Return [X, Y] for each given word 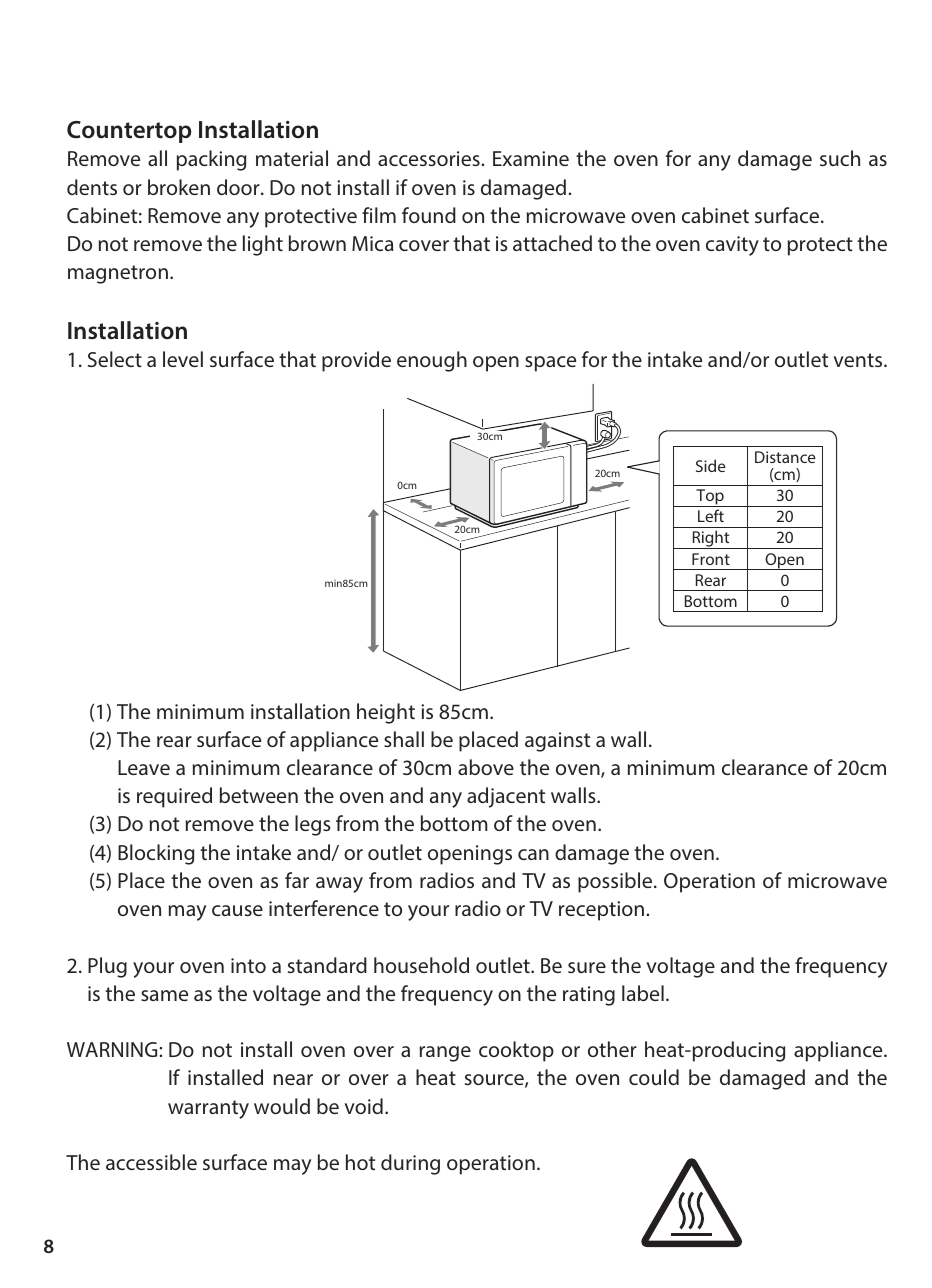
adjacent [506, 797]
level [183, 359]
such [840, 158]
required [174, 797]
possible [615, 882]
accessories [430, 158]
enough [432, 361]
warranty [208, 1109]
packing [211, 160]
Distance [785, 457]
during [410, 1164]
